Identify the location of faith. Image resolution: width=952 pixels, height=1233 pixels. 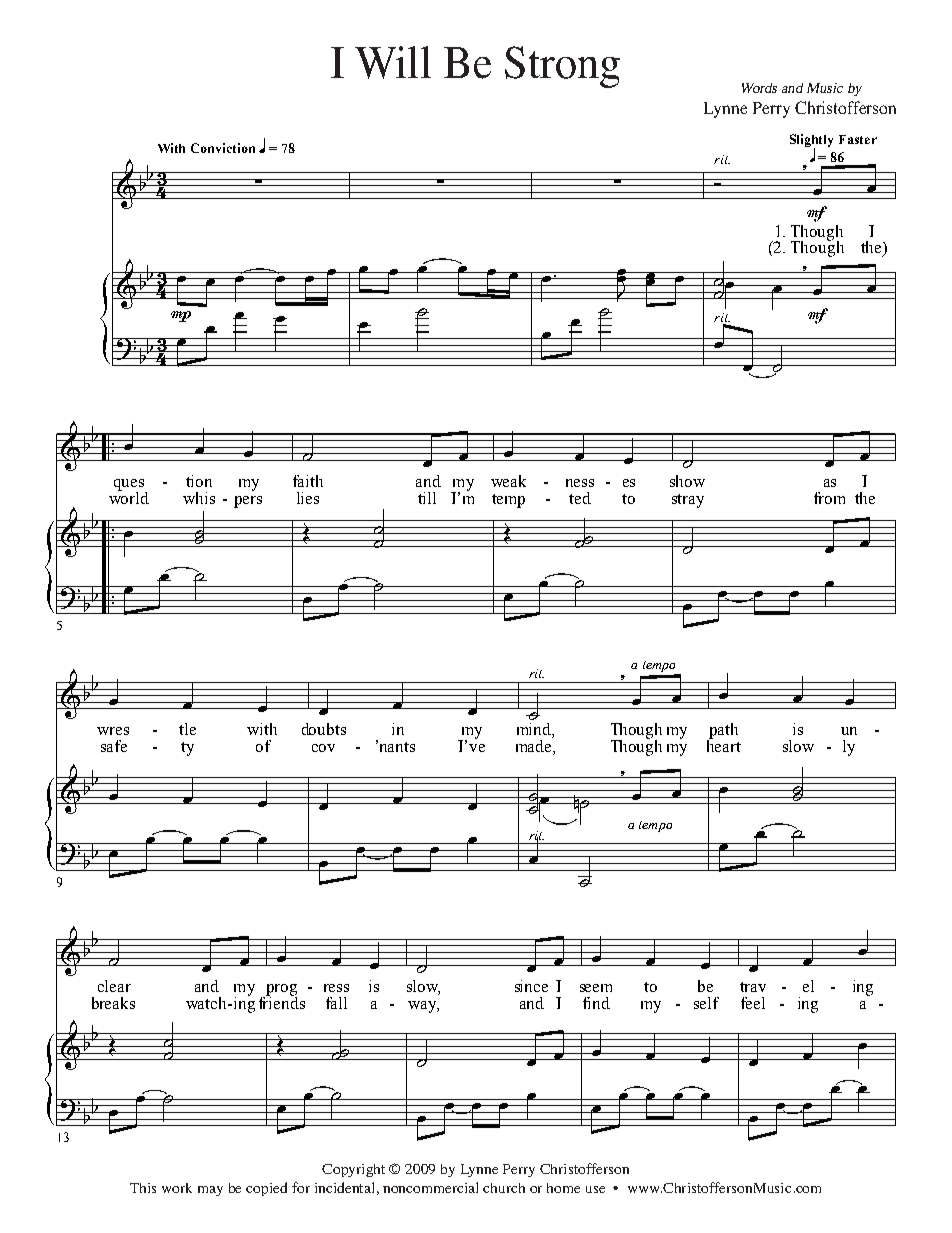
(308, 481).
